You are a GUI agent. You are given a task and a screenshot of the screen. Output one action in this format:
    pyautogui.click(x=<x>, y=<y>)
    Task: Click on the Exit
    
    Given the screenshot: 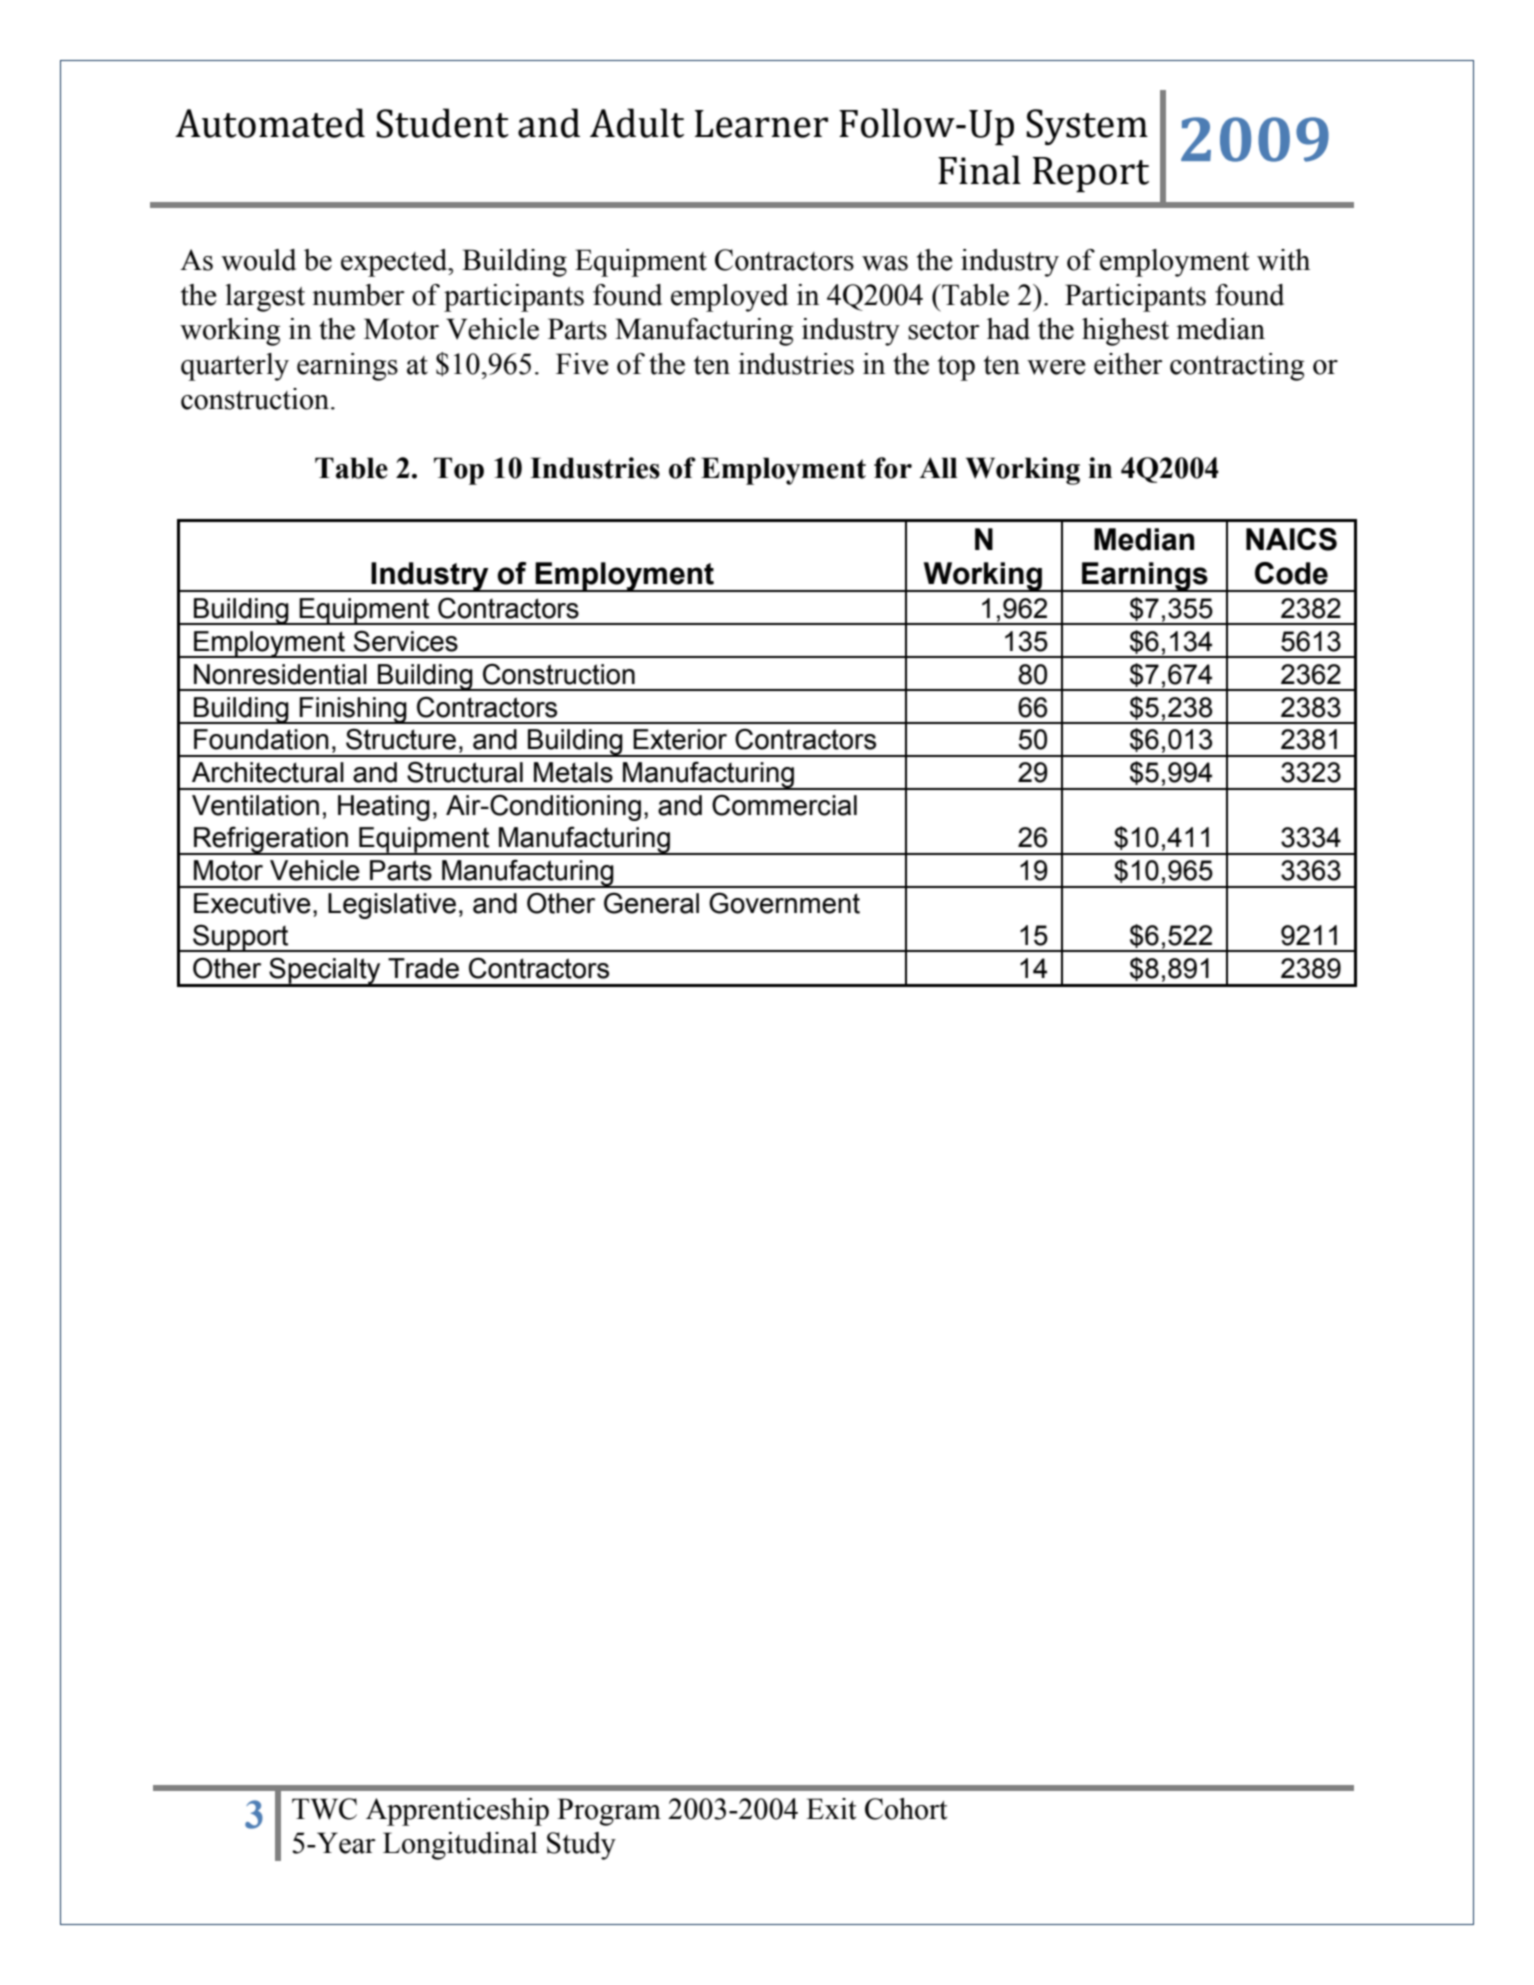 What is the action you would take?
    pyautogui.click(x=831, y=1809)
